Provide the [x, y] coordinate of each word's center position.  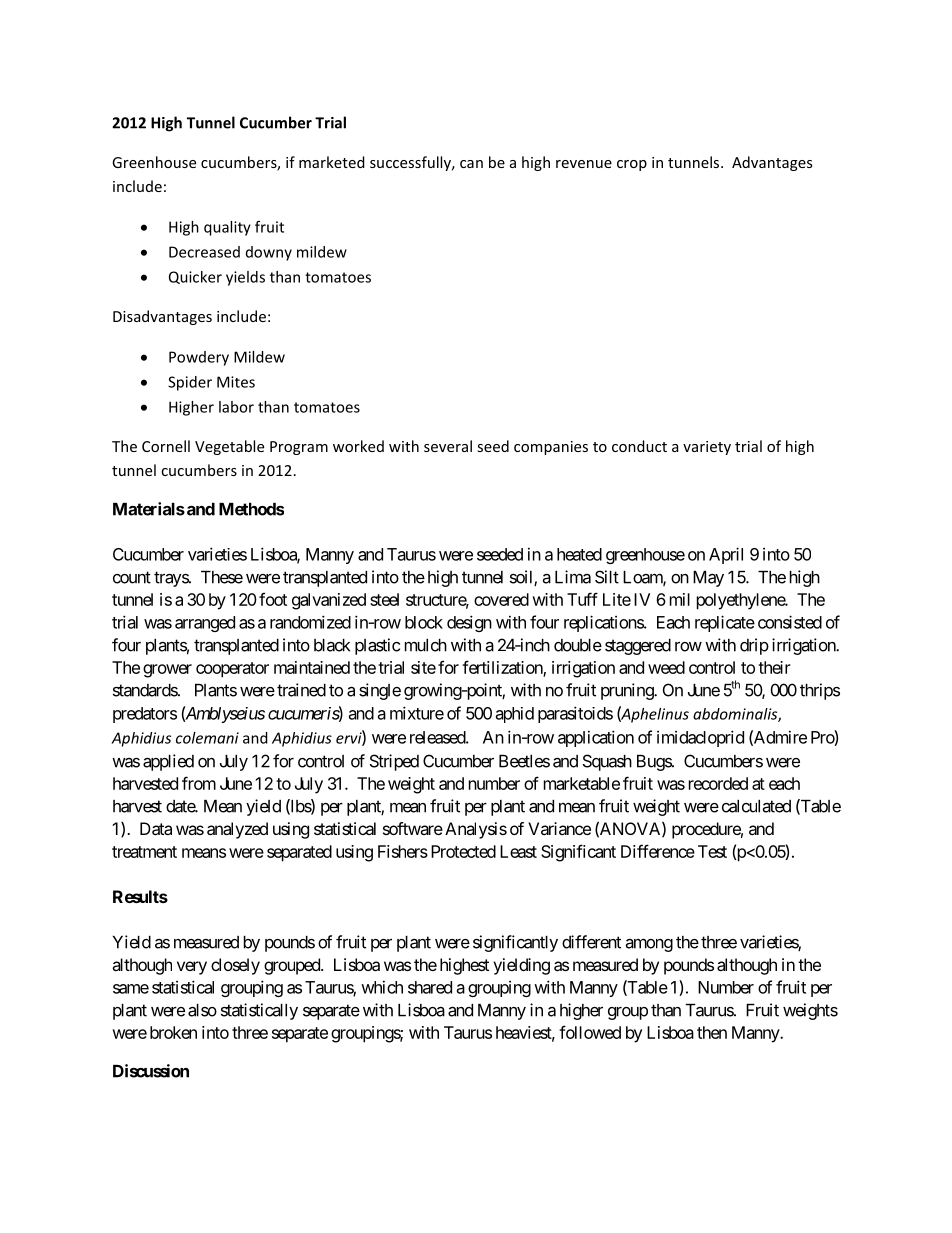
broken [173, 1032]
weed [666, 667]
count [132, 577]
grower [167, 671]
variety [707, 448]
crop [632, 165]
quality [227, 228]
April [726, 555]
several [448, 446]
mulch [426, 645]
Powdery [199, 358]
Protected [463, 851]
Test [712, 851]
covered [501, 599]
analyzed [237, 830]
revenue [584, 164]
